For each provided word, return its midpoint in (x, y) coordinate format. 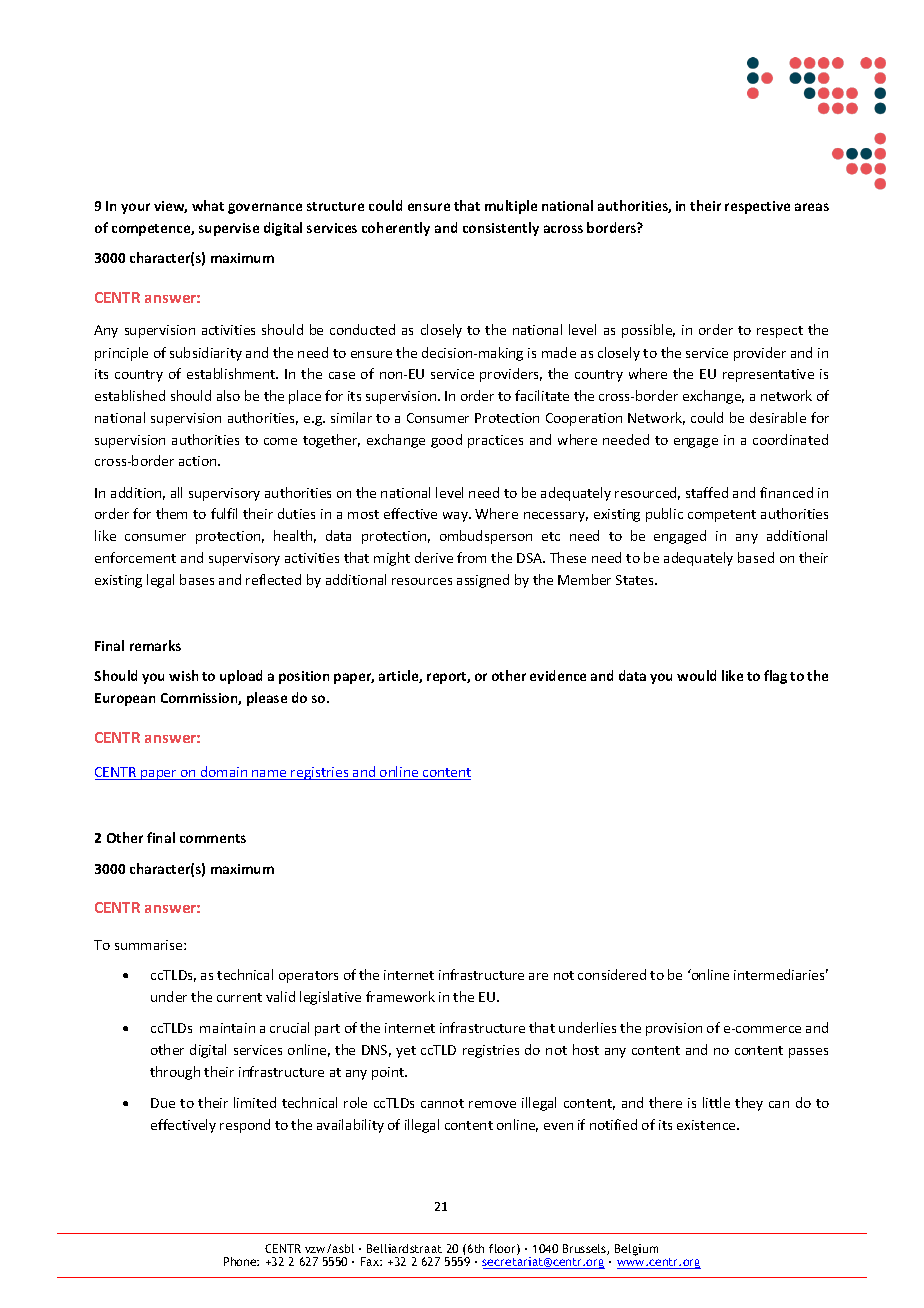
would (696, 675)
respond (245, 1126)
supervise (229, 229)
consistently (501, 229)
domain (224, 773)
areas (812, 207)
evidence (558, 675)
